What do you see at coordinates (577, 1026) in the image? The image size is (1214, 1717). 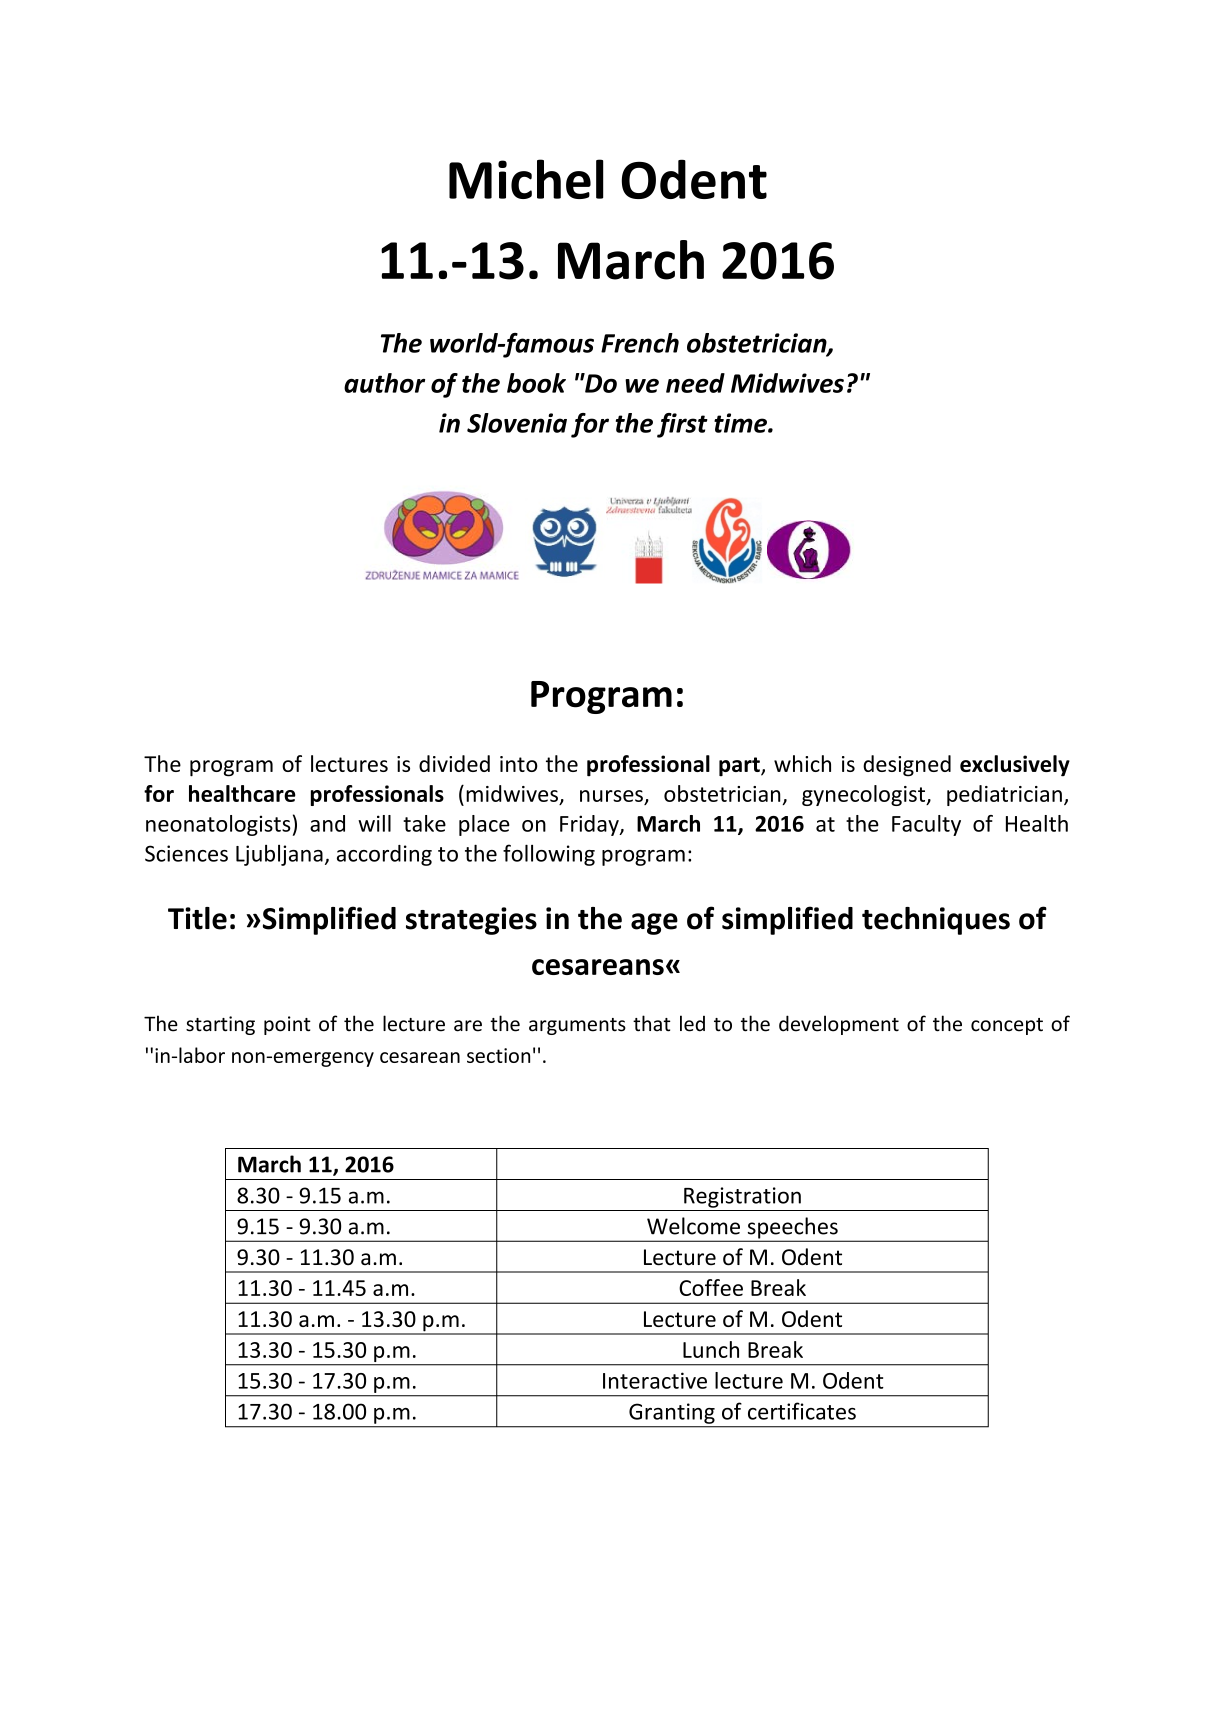 I see `arguments` at bounding box center [577, 1026].
